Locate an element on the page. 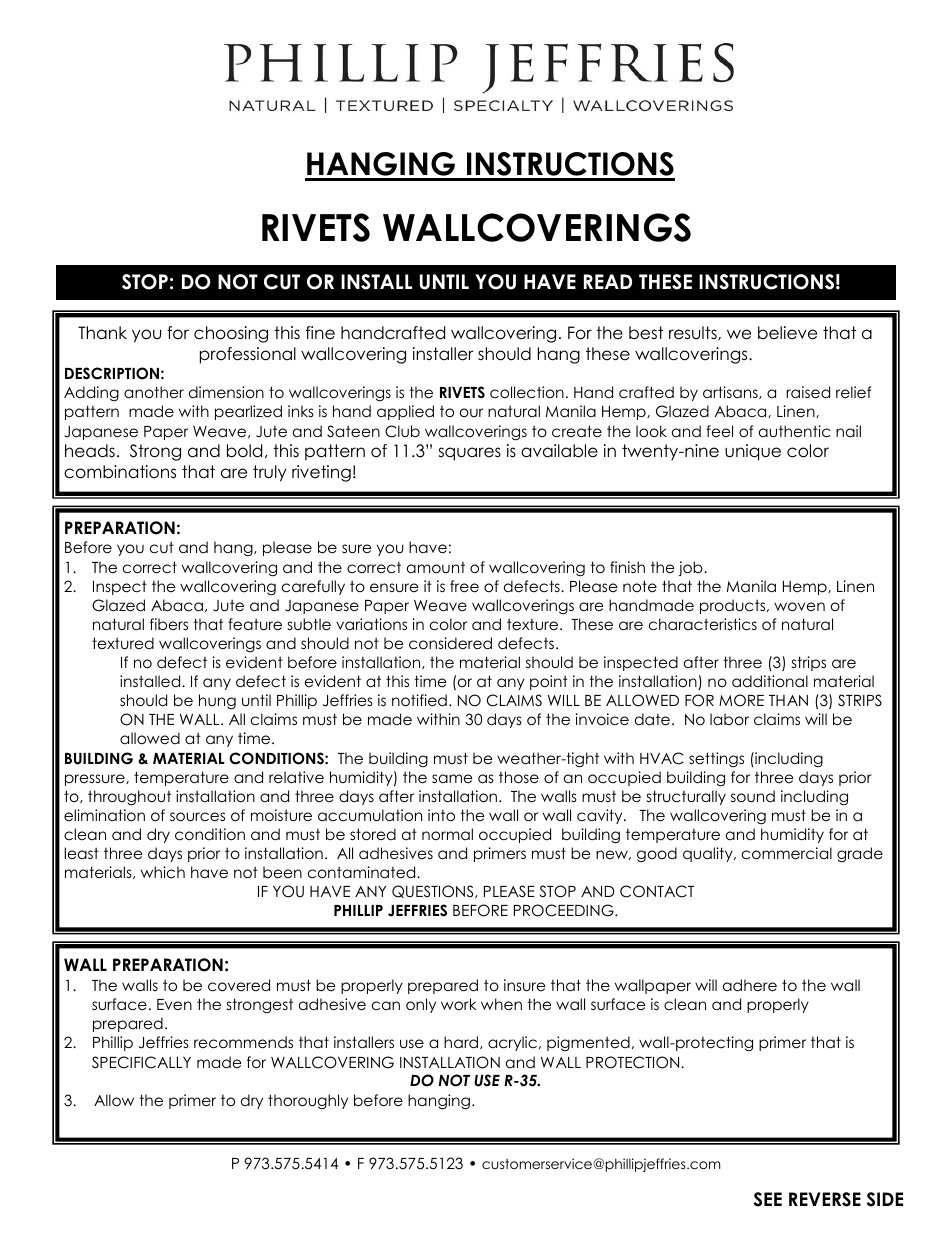  QUESTIONS is located at coordinates (434, 891).
